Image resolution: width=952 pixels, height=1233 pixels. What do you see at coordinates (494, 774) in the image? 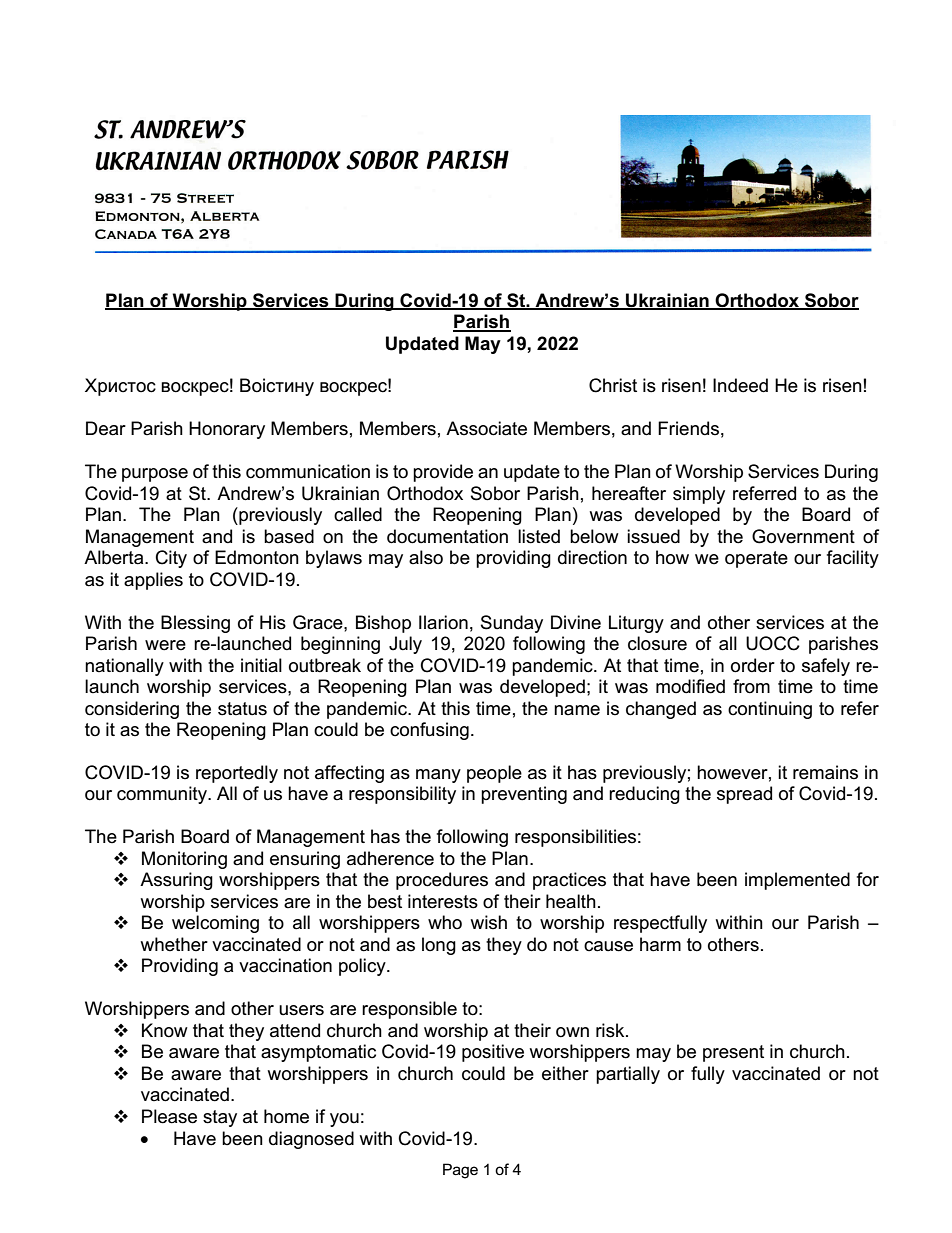
I see `people` at bounding box center [494, 774].
